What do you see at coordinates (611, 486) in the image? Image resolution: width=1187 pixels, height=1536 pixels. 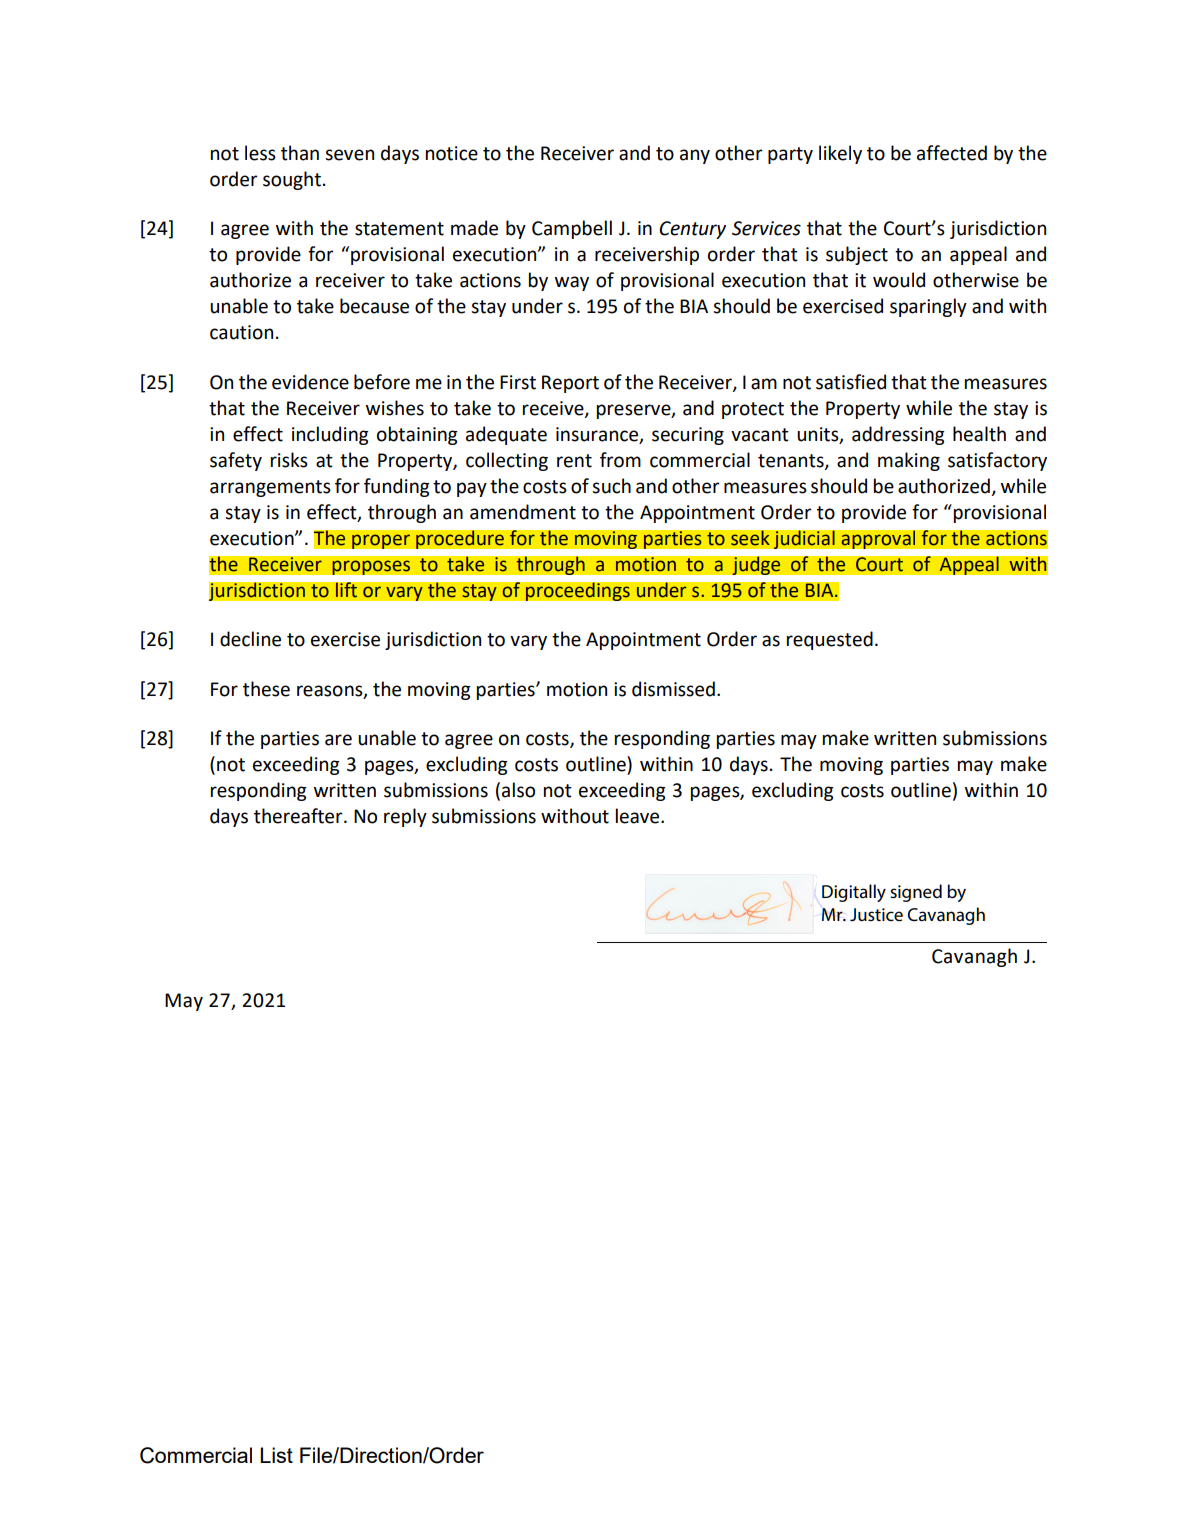 I see `such` at bounding box center [611, 486].
